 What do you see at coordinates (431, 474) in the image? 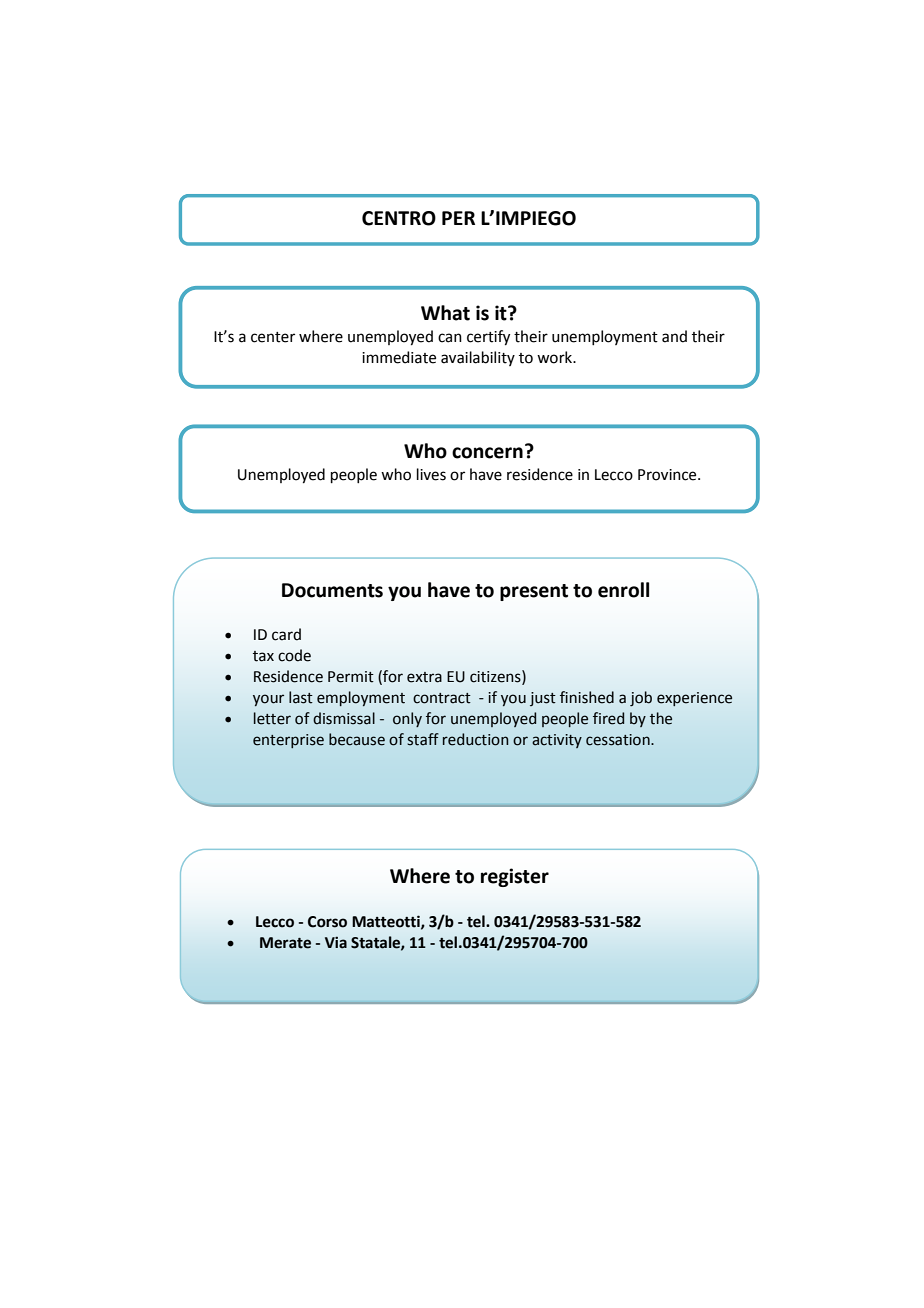
I see `lives` at bounding box center [431, 474].
